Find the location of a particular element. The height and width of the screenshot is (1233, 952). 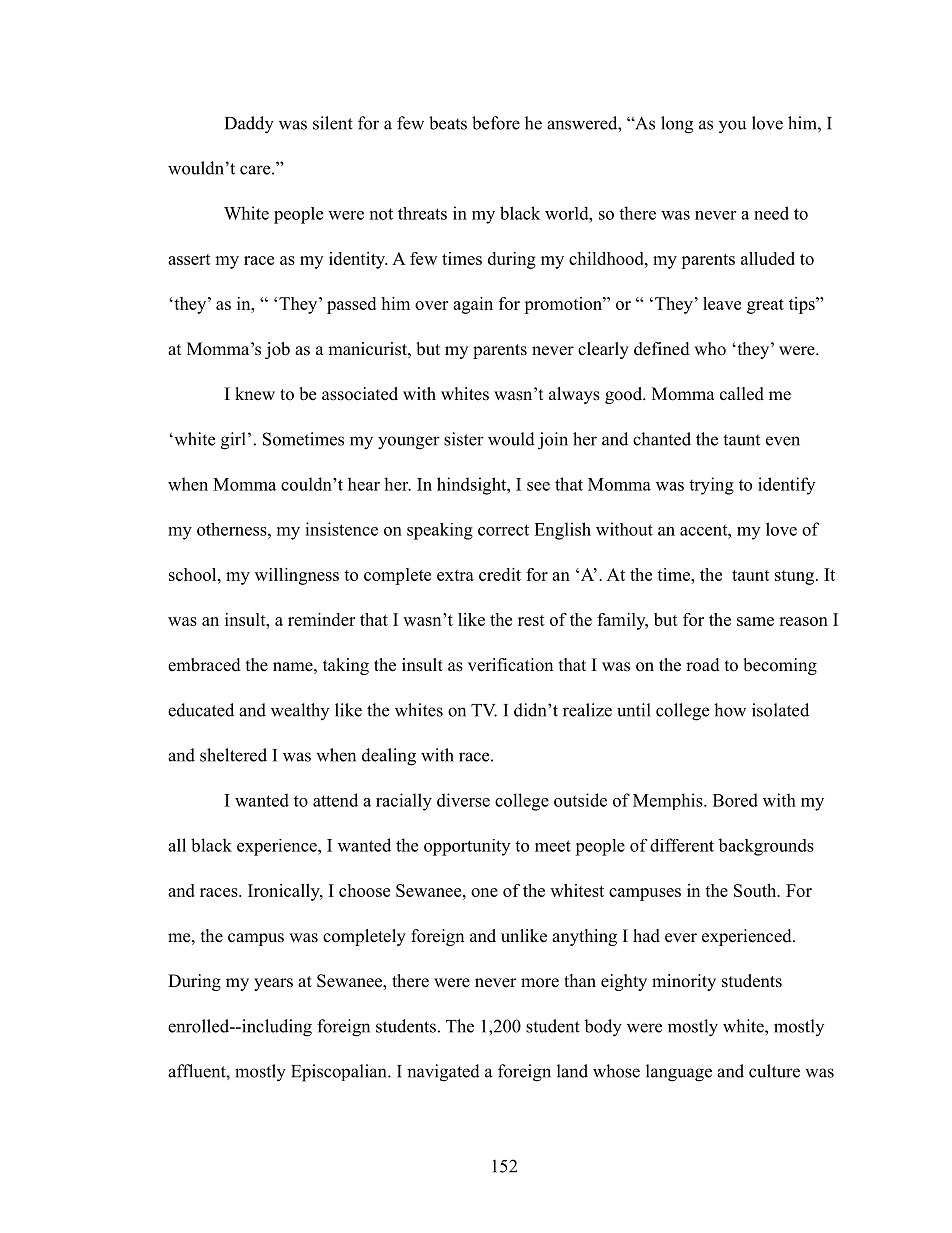

South is located at coordinates (756, 890).
